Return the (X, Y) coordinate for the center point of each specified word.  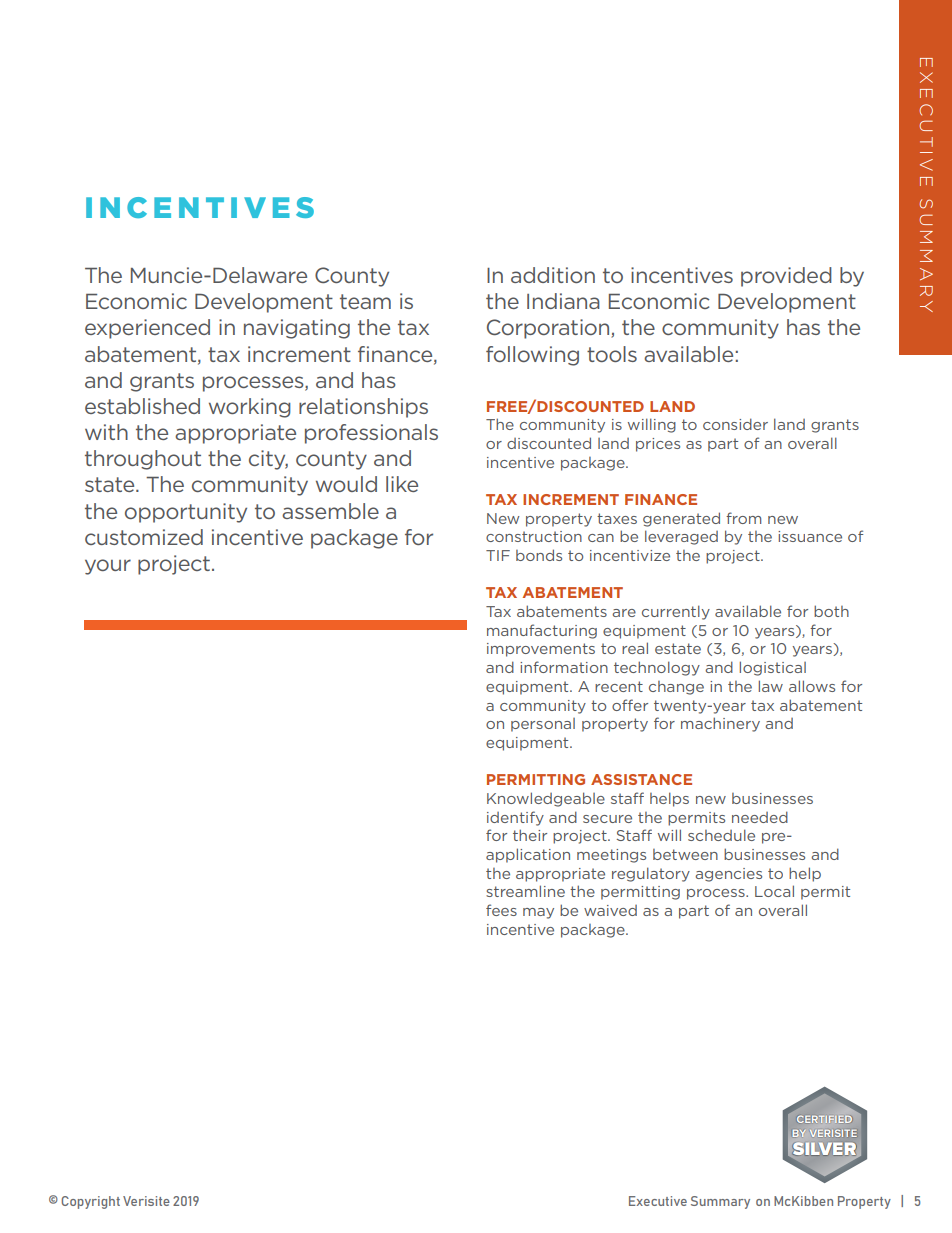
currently (676, 612)
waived (610, 910)
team (365, 301)
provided (786, 277)
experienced (147, 329)
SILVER (825, 1149)
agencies (728, 875)
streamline (525, 891)
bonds (539, 555)
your (108, 567)
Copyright (90, 1202)
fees (501, 910)
